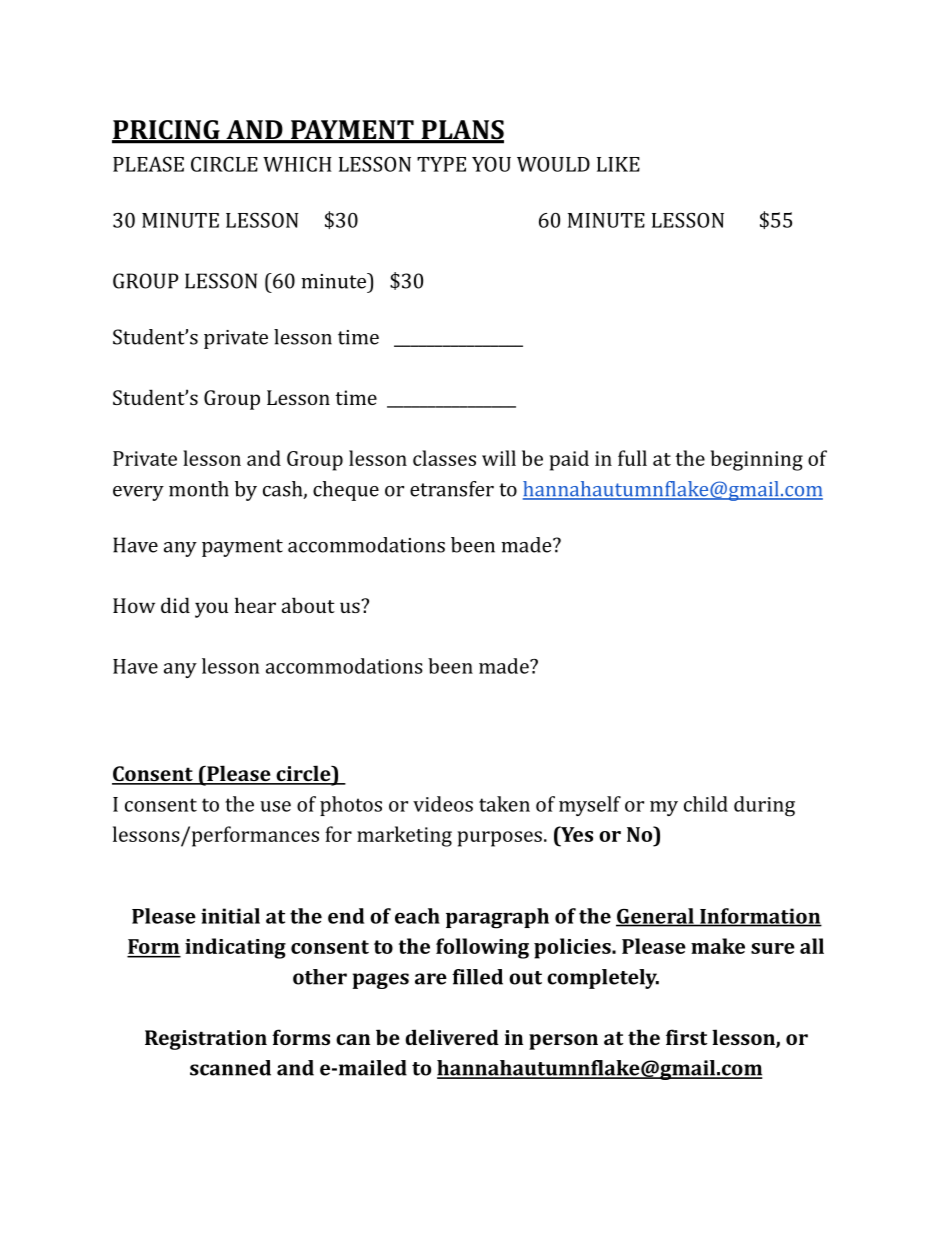  What do you see at coordinates (441, 164) in the image?
I see `TYPE` at bounding box center [441, 164].
